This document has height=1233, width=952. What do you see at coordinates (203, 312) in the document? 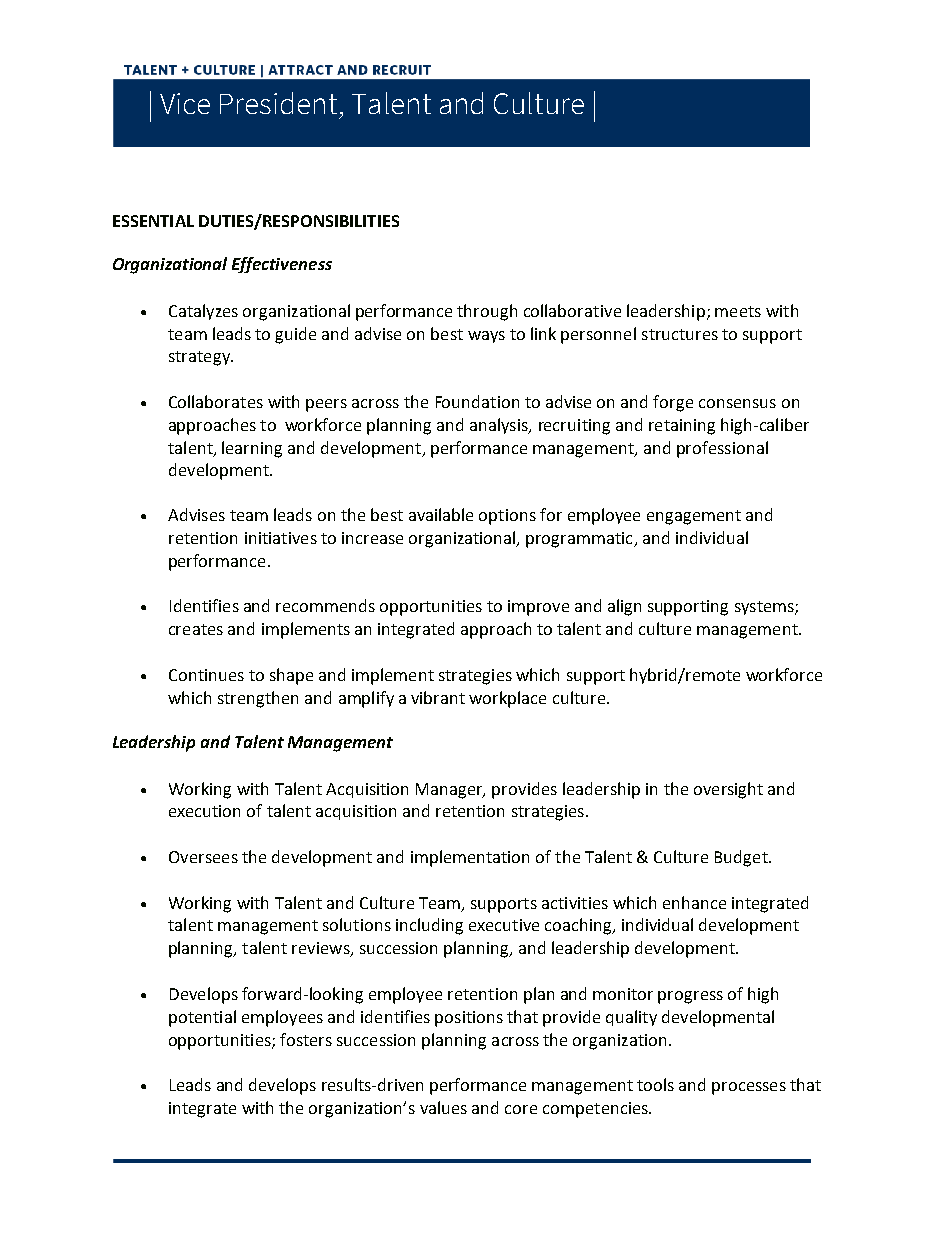
I see `Catalyzes` at bounding box center [203, 312].
